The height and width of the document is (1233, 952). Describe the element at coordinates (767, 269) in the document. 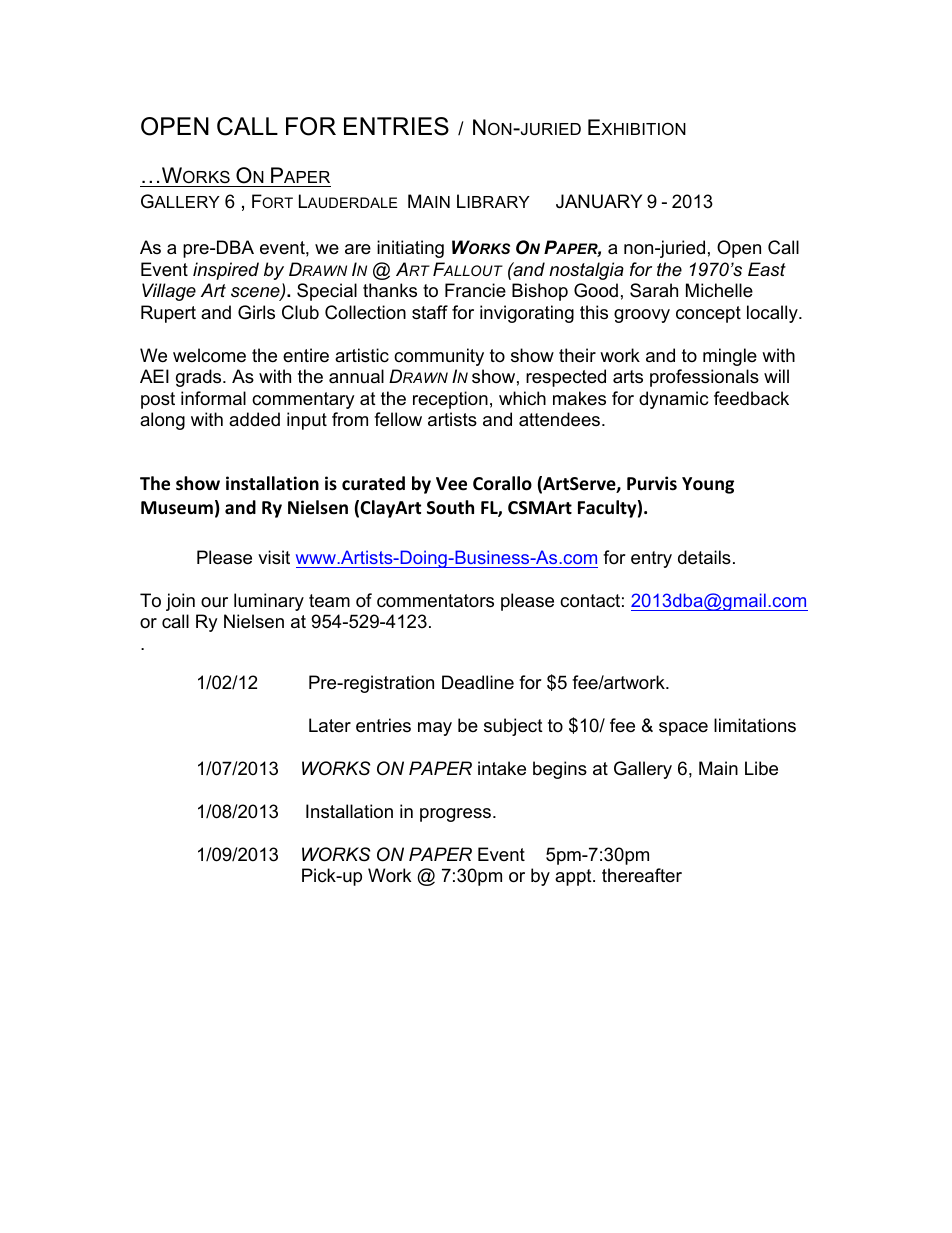

I see `East` at that location.
